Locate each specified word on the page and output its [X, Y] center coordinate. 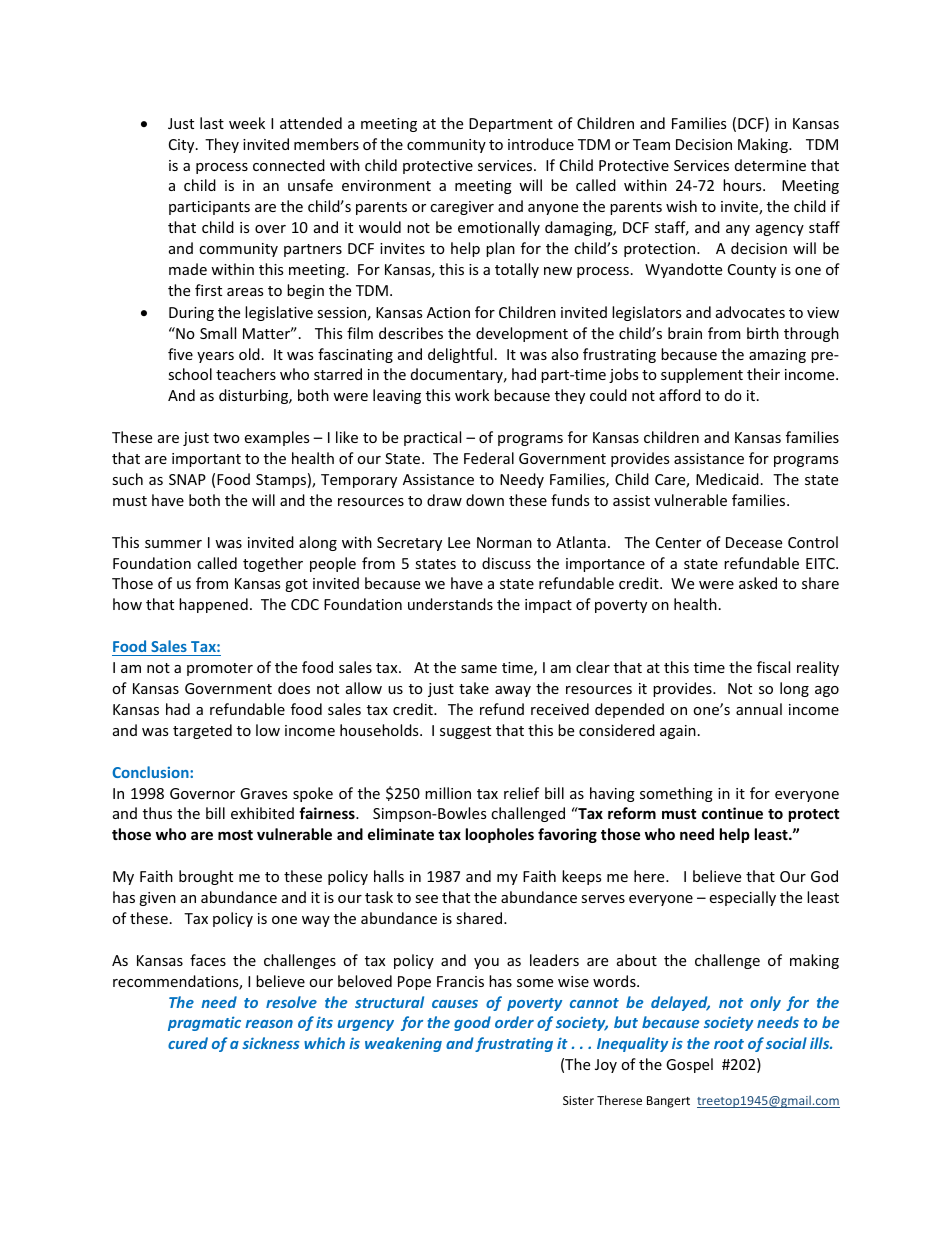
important [206, 460]
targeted [202, 731]
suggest [465, 732]
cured [188, 1043]
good [472, 1023]
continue [732, 813]
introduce [541, 144]
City [183, 146]
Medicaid [727, 479]
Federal [489, 458]
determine [770, 165]
